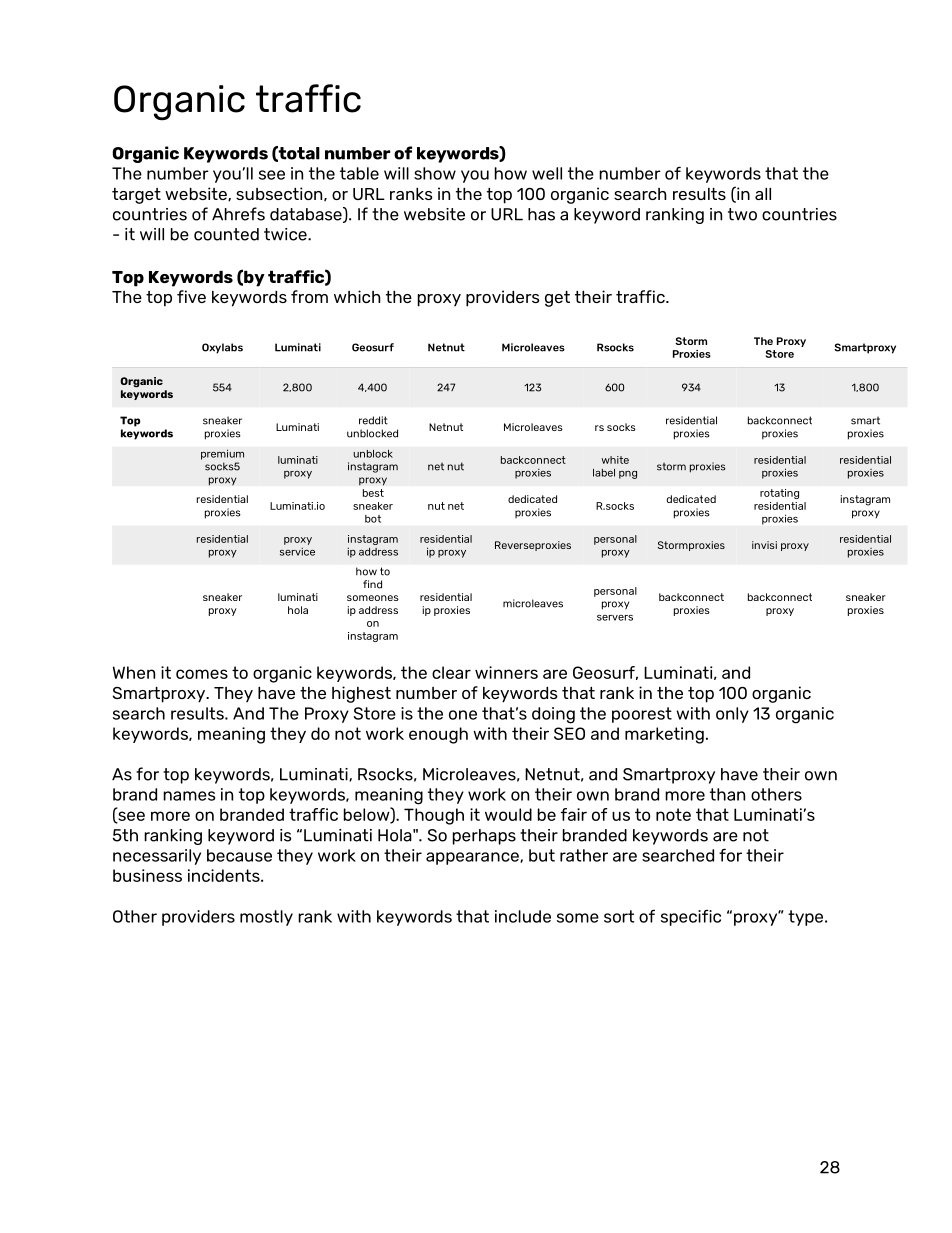  Describe the element at coordinates (297, 551) in the screenshot. I see `service` at that location.
